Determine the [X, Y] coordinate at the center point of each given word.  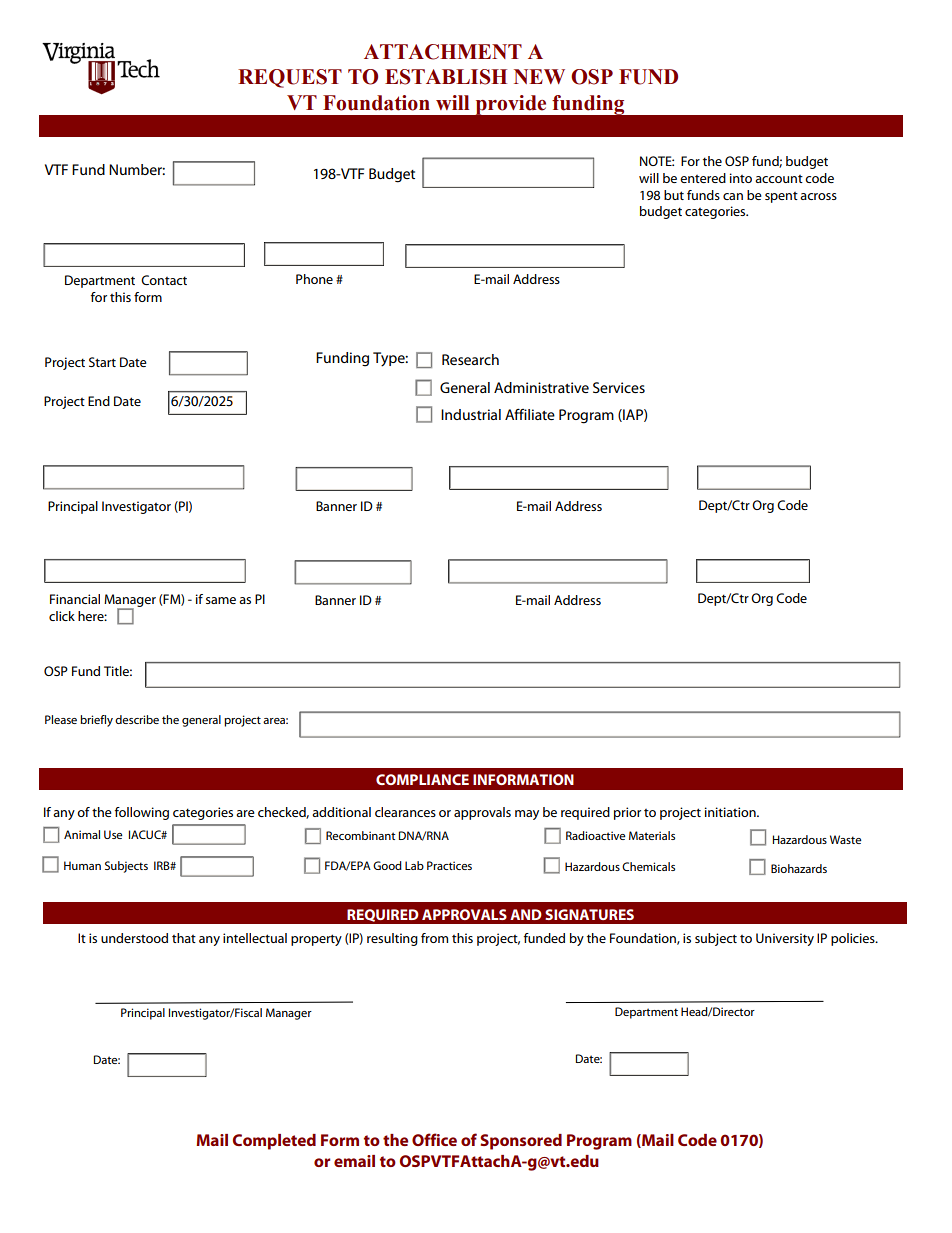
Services [619, 387]
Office [434, 1139]
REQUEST [290, 78]
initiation [731, 812]
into [741, 178]
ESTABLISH [446, 77]
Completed [274, 1142]
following [142, 813]
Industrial [471, 414]
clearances [405, 812]
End [99, 401]
